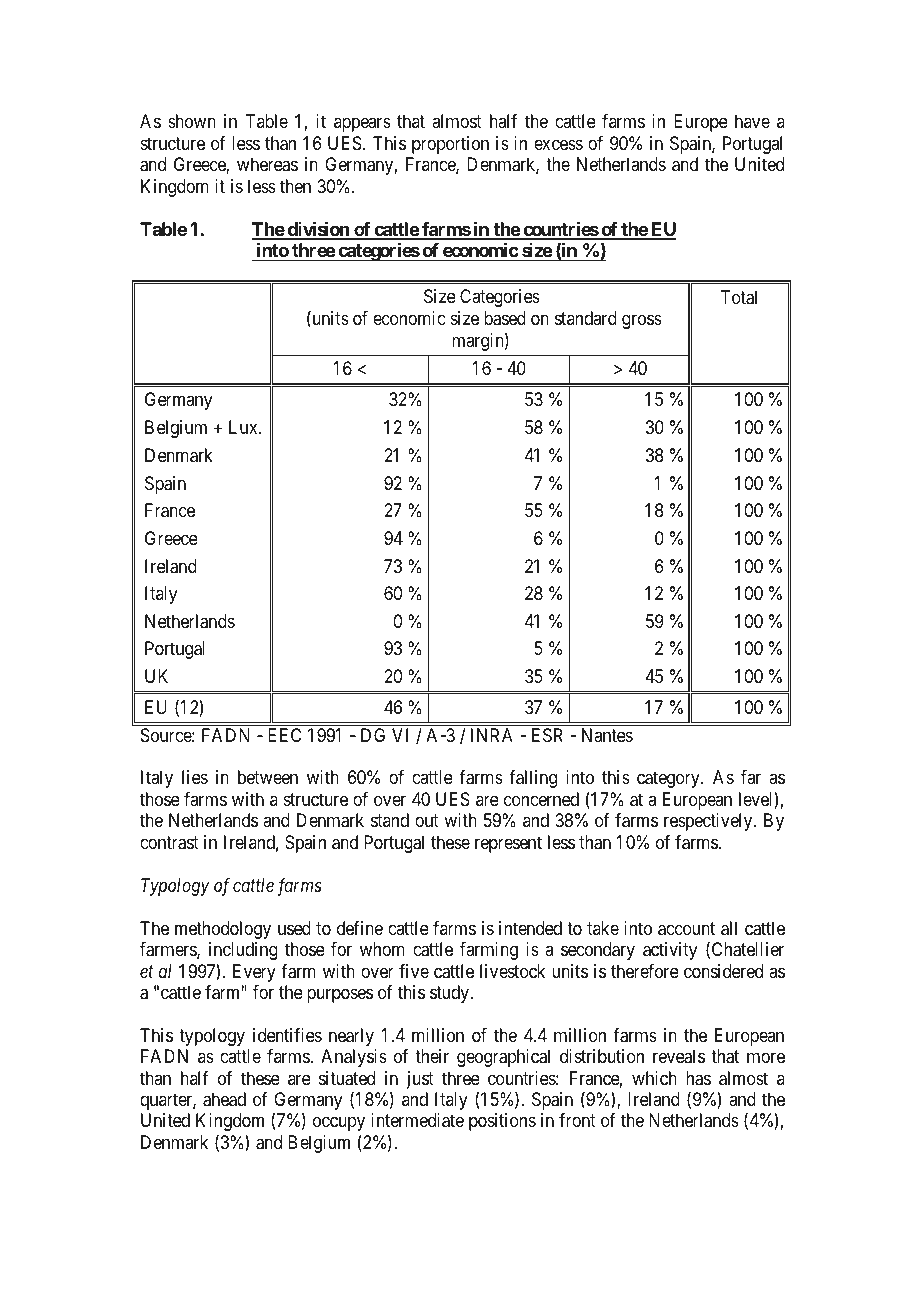 Image resolution: width=924 pixels, height=1308 pixels. I want to click on contrast, so click(169, 843).
